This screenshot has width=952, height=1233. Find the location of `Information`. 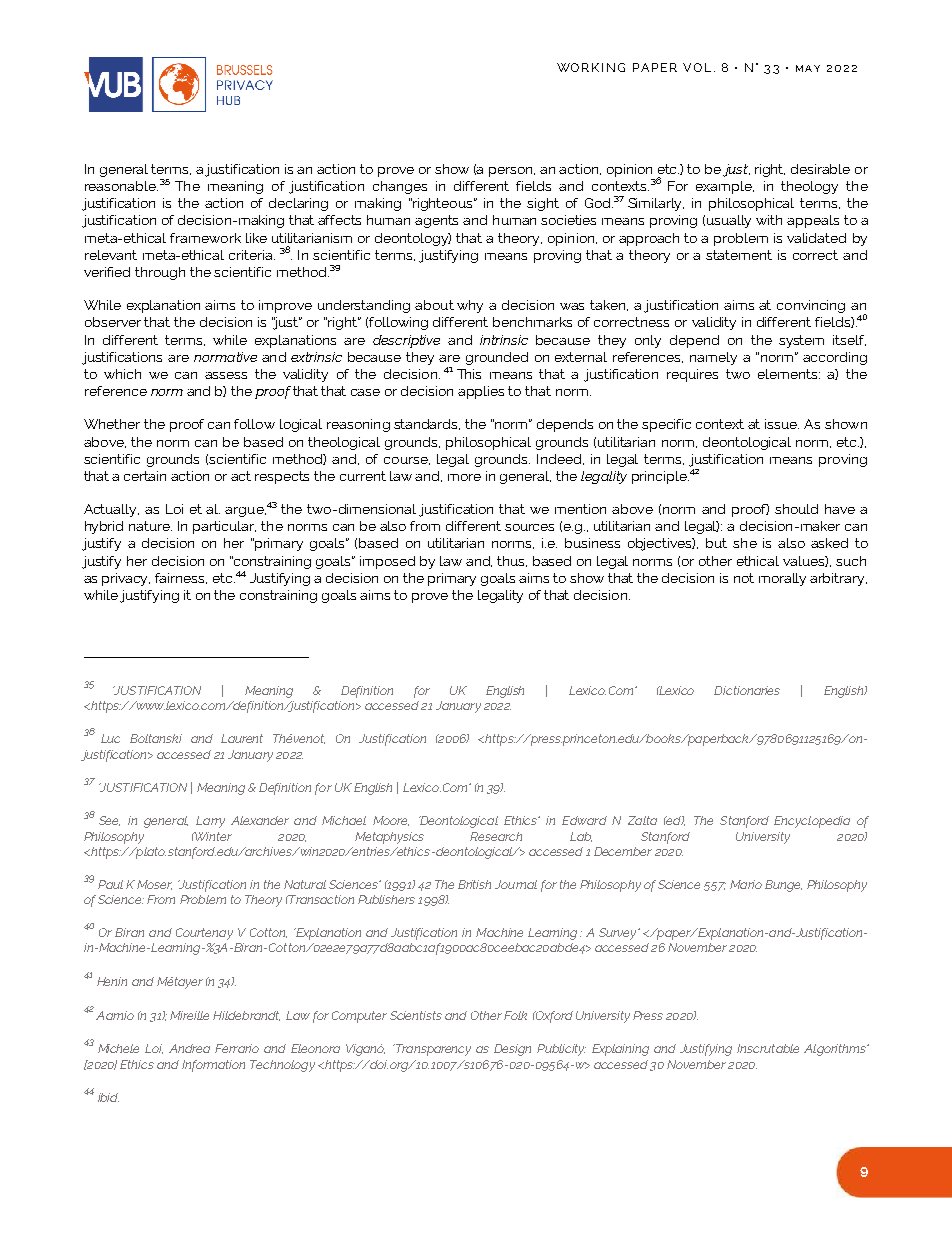

Information is located at coordinates (213, 1066).
